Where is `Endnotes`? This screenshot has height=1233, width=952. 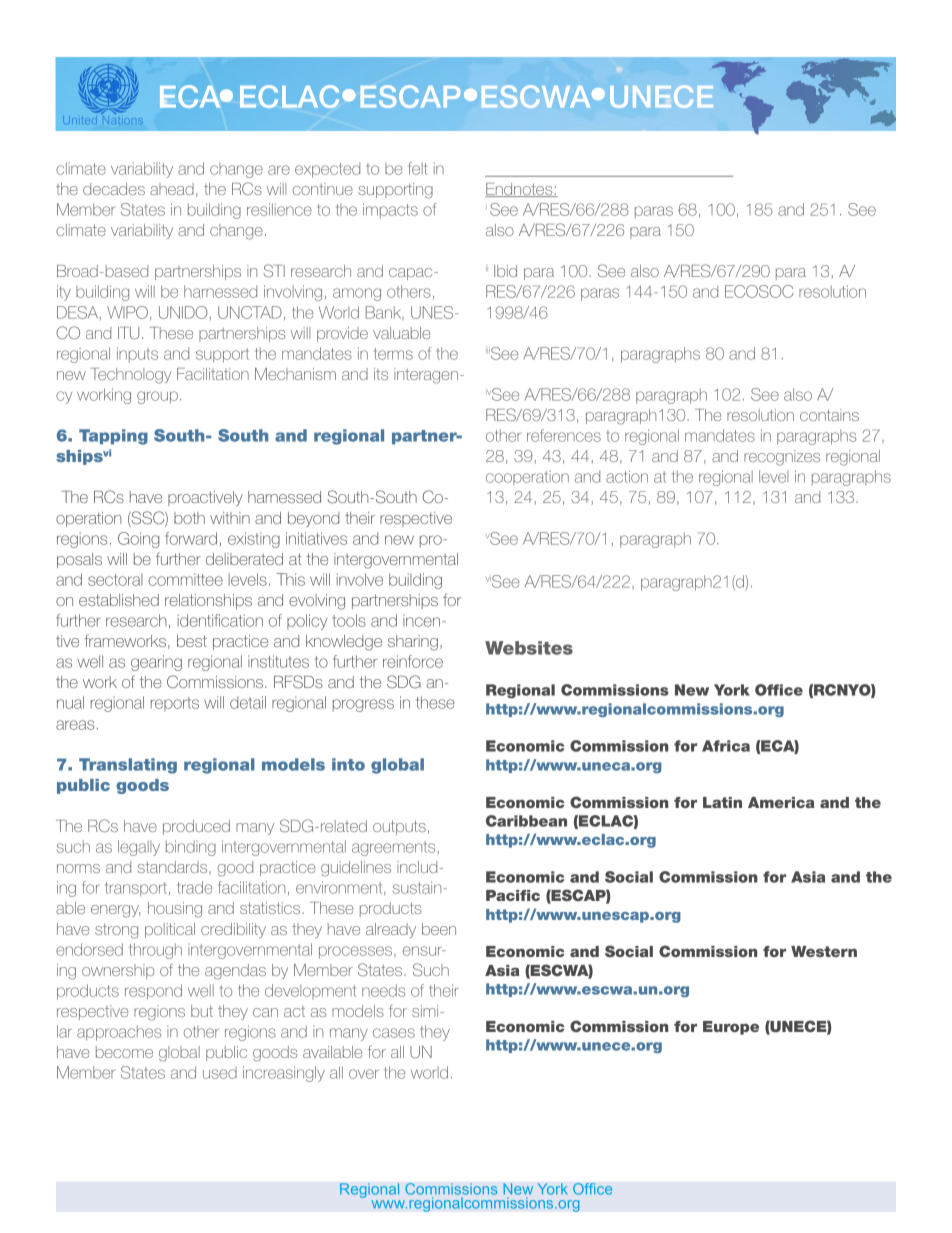
Endnotes is located at coordinates (520, 190).
